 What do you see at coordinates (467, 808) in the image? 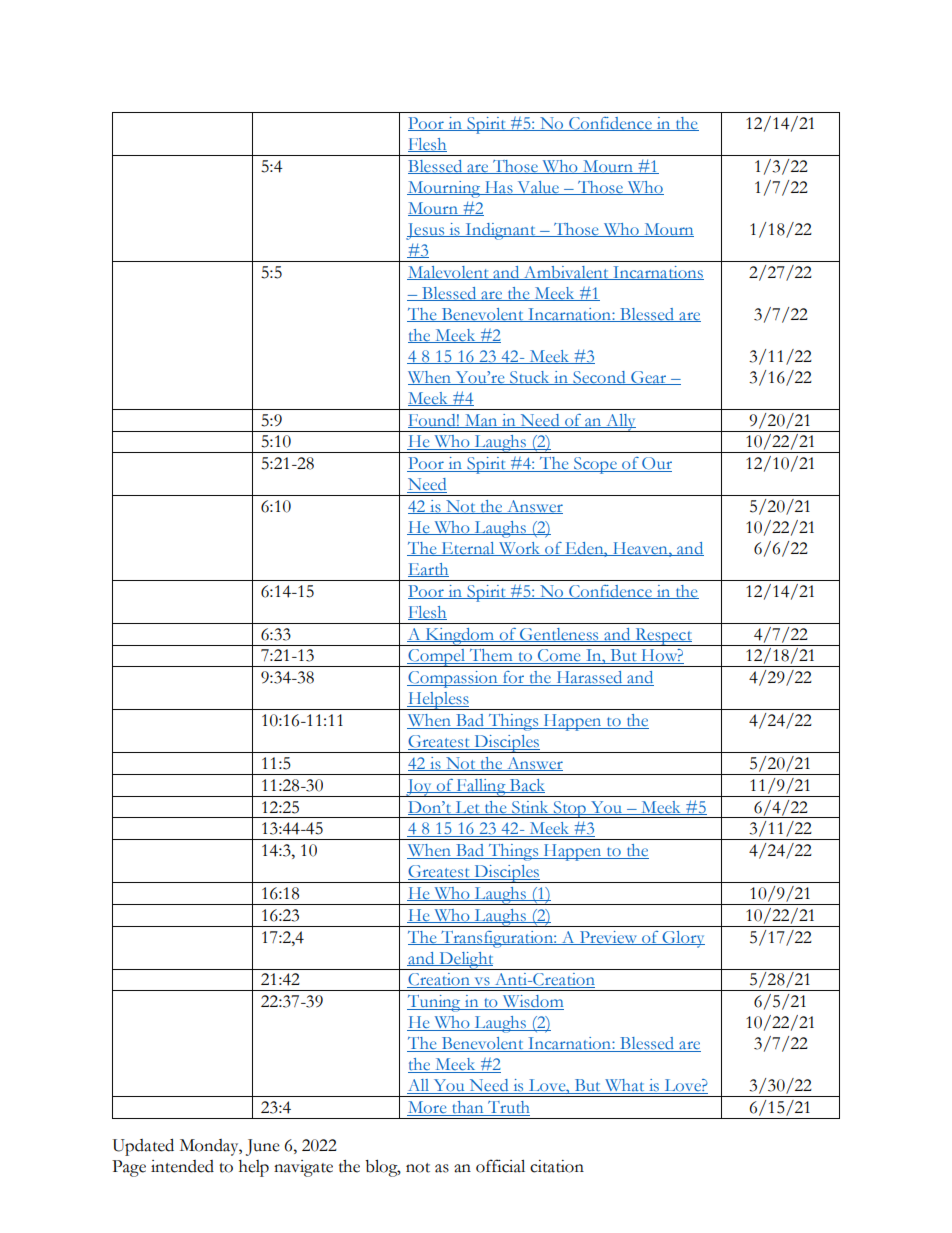
I see `Let` at bounding box center [467, 808].
